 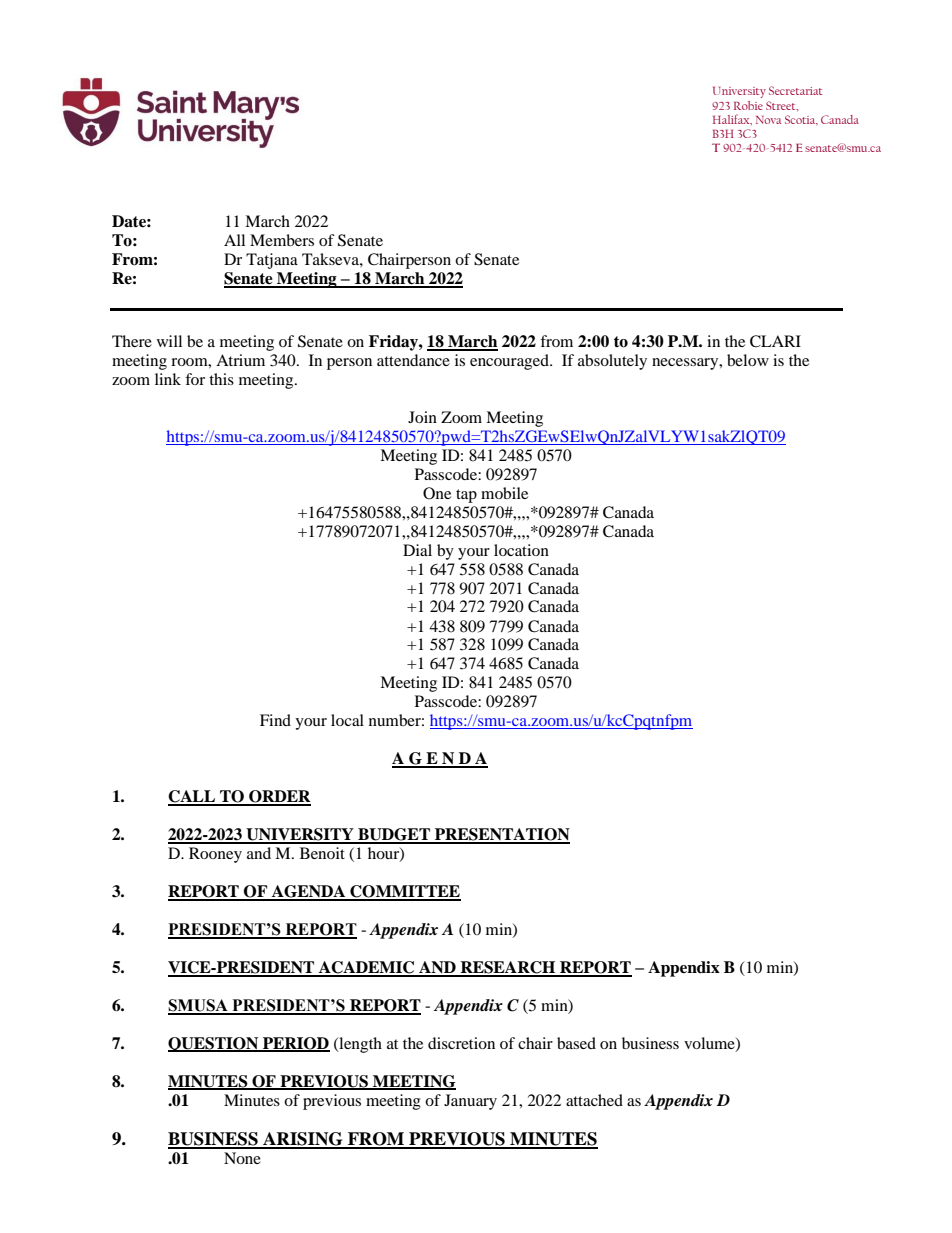 I want to click on Find, so click(x=275, y=720).
